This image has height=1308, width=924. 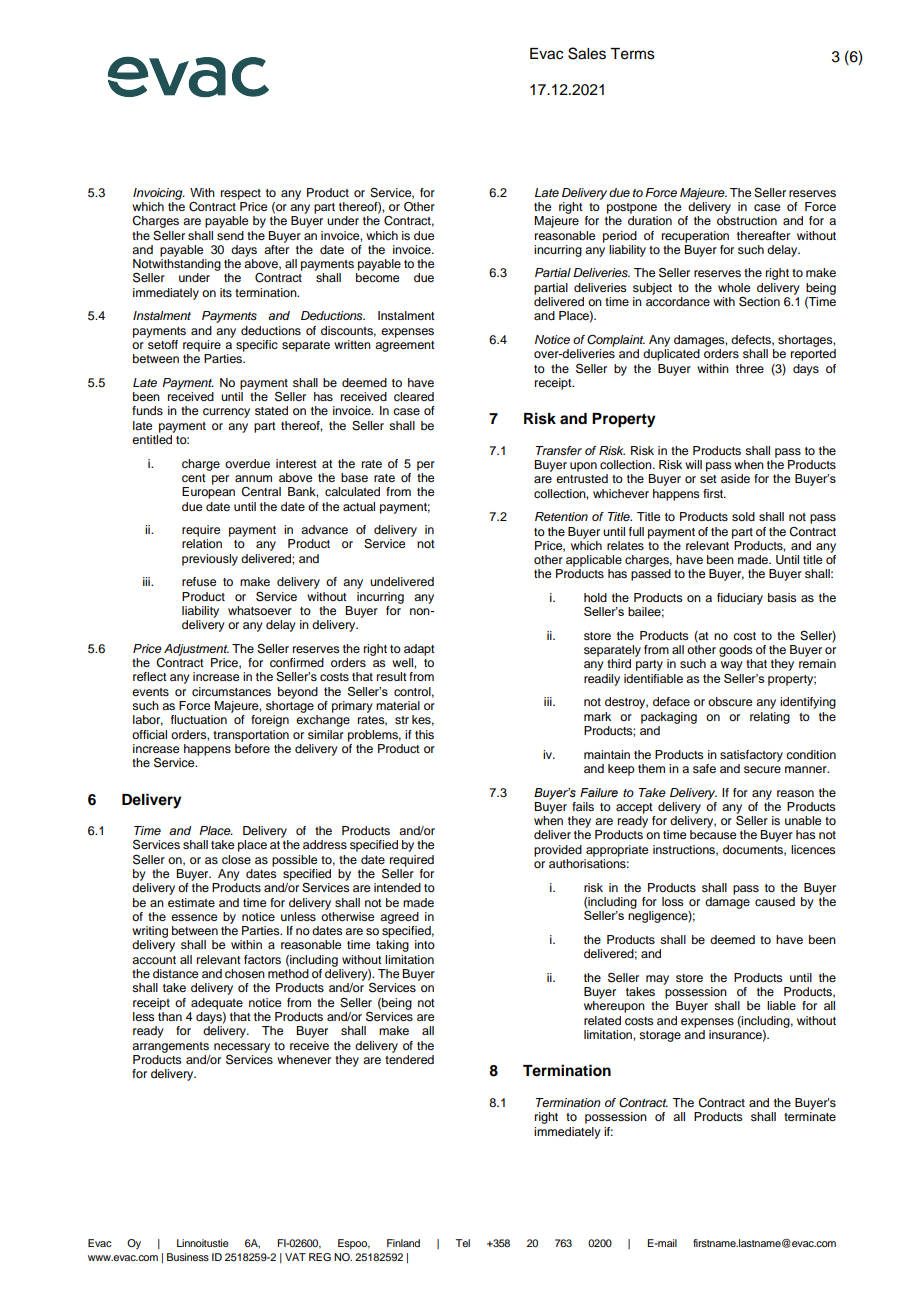 What do you see at coordinates (632, 54) in the image?
I see `Terms` at bounding box center [632, 54].
